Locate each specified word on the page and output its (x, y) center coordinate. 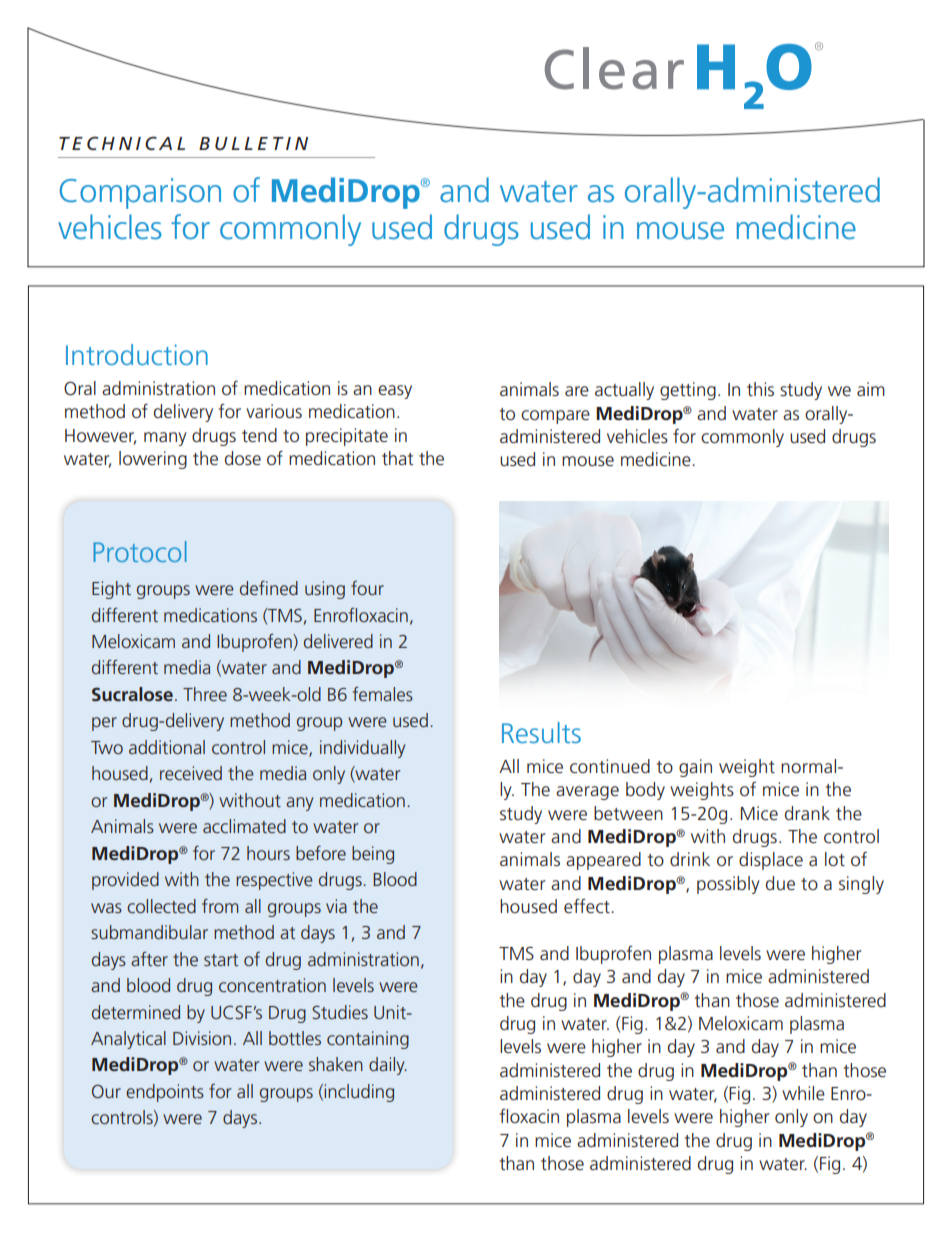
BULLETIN (253, 143)
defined (269, 588)
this (760, 389)
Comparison (140, 193)
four (367, 588)
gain (695, 768)
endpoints (165, 1093)
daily (388, 1066)
